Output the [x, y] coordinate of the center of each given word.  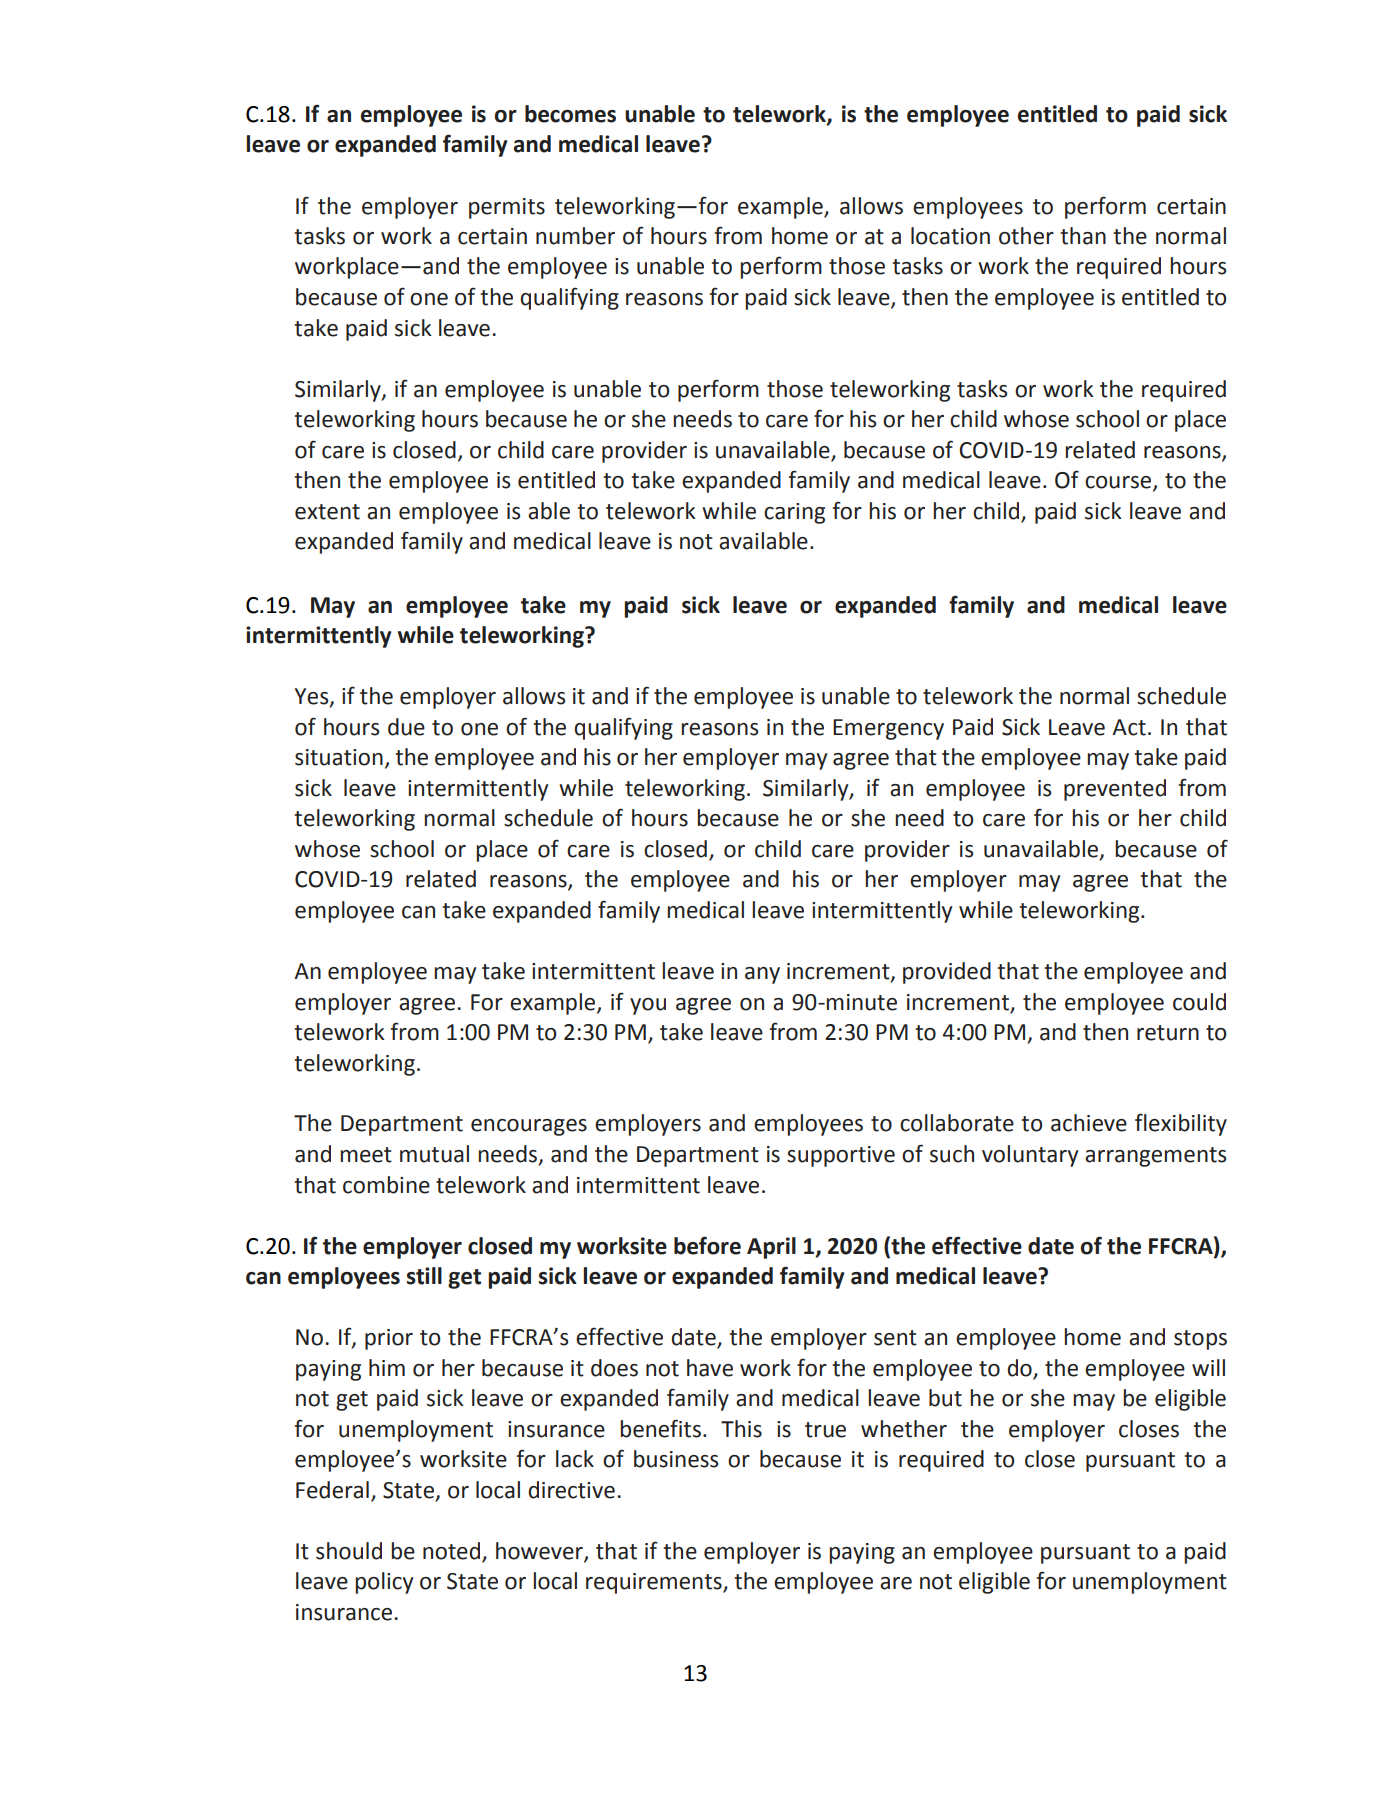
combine [386, 1185]
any [762, 975]
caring [794, 513]
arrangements [1155, 1157]
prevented [1115, 790]
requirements [655, 1583]
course [1119, 483]
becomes [570, 114]
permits [507, 208]
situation [339, 757]
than [1083, 236]
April [771, 1248]
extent [327, 512]
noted [453, 1552]
